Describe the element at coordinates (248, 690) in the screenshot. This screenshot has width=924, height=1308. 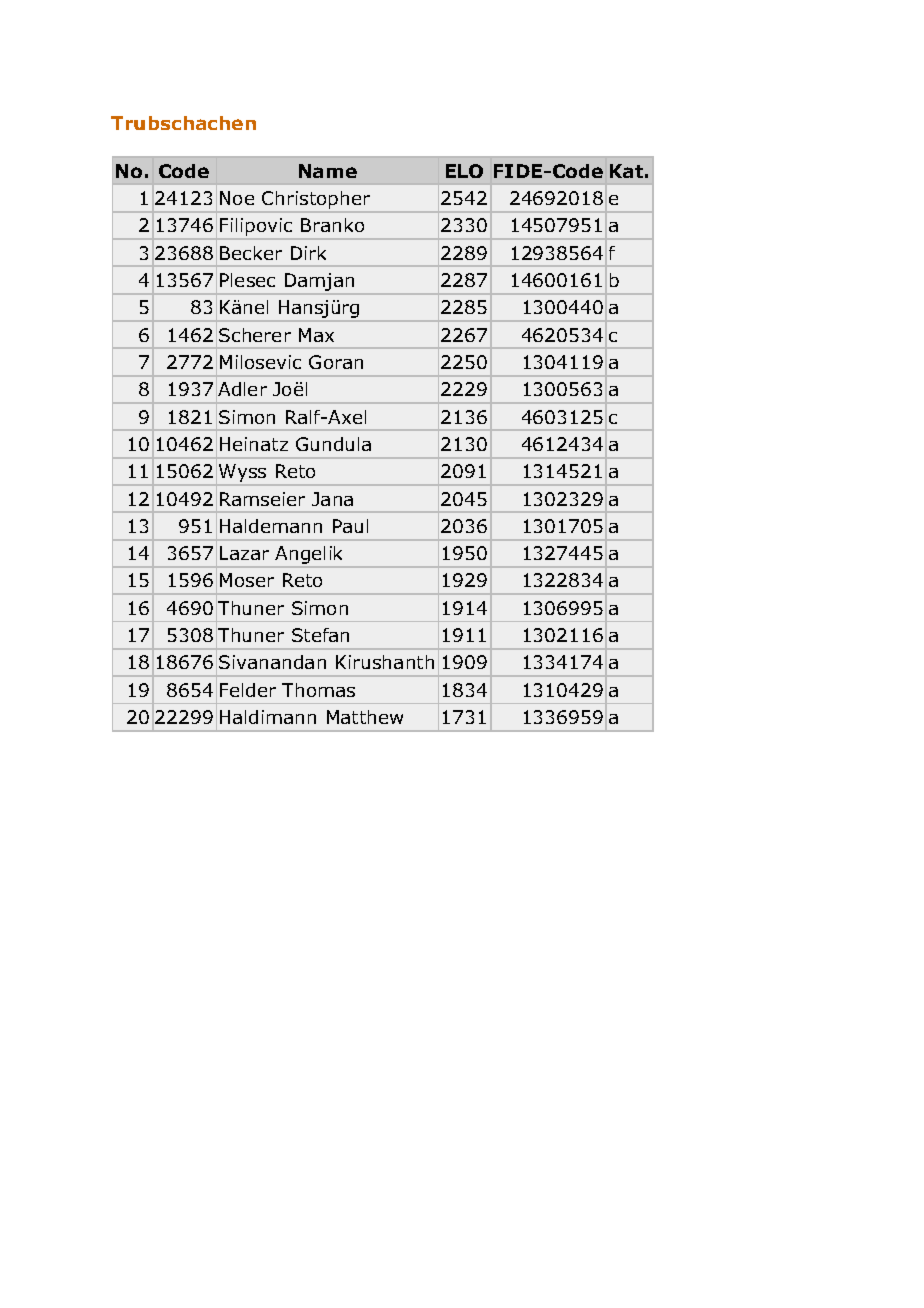
I see `Felder` at that location.
